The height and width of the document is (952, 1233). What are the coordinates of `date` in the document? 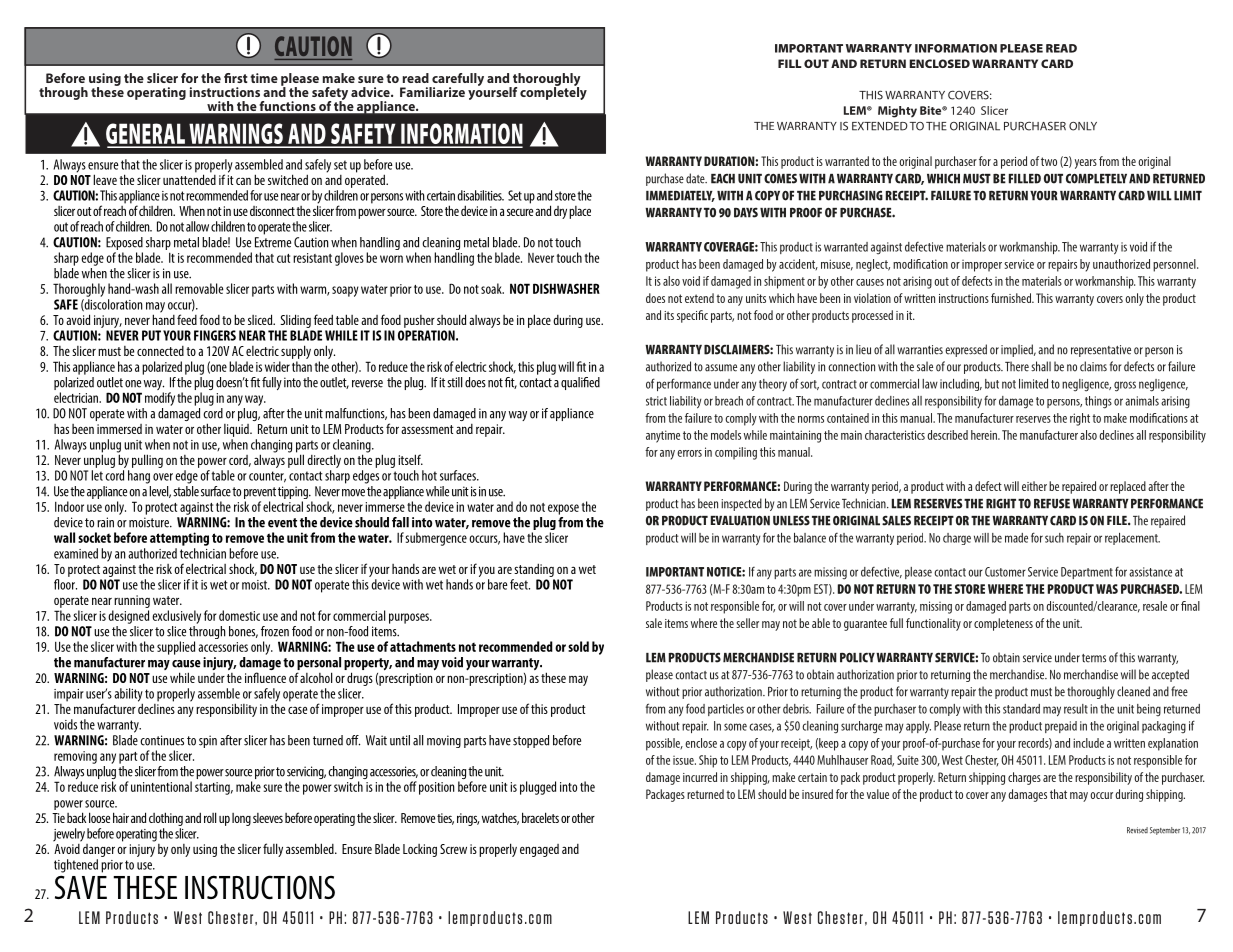 It's located at (696, 178).
